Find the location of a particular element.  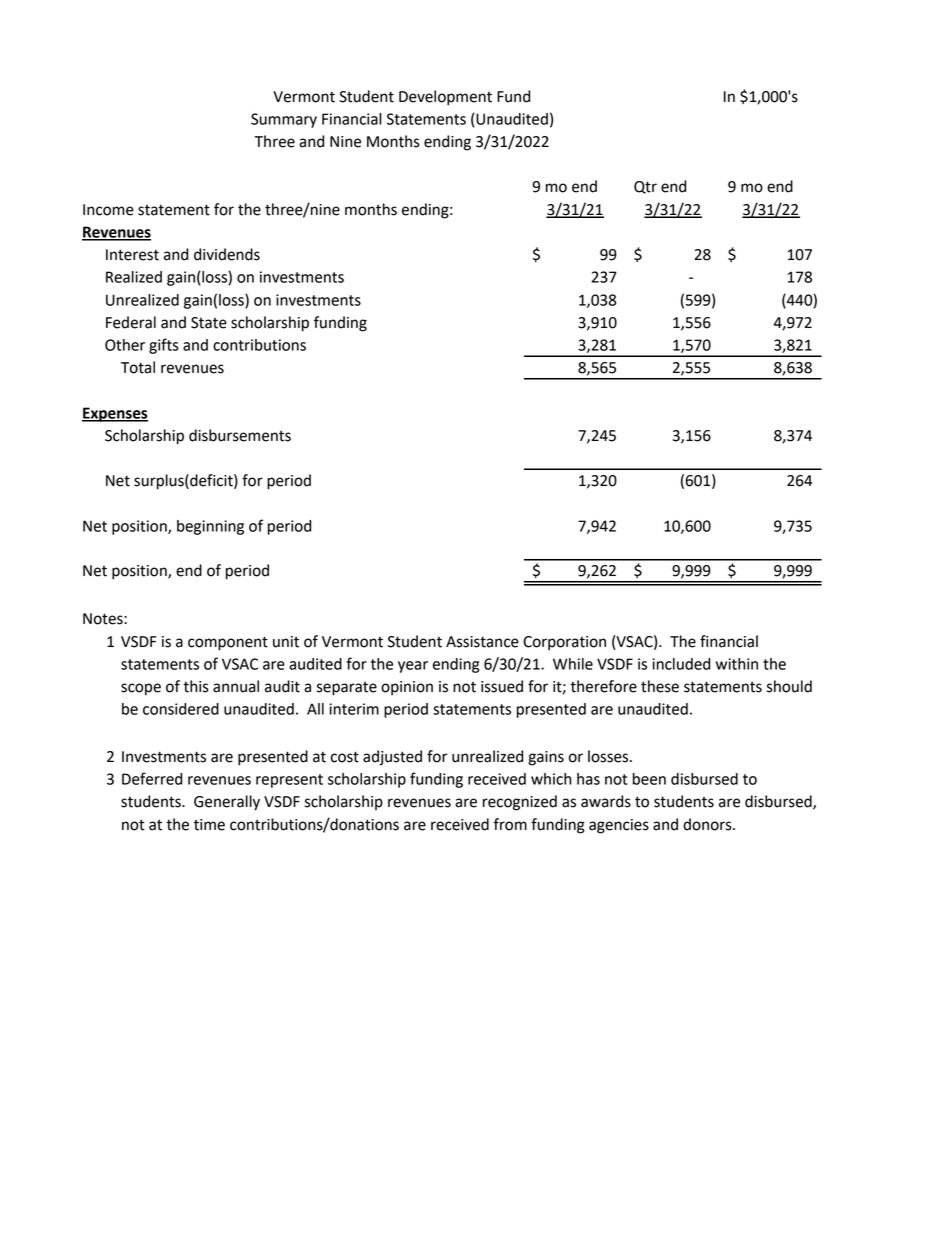

Generally is located at coordinates (227, 803).
